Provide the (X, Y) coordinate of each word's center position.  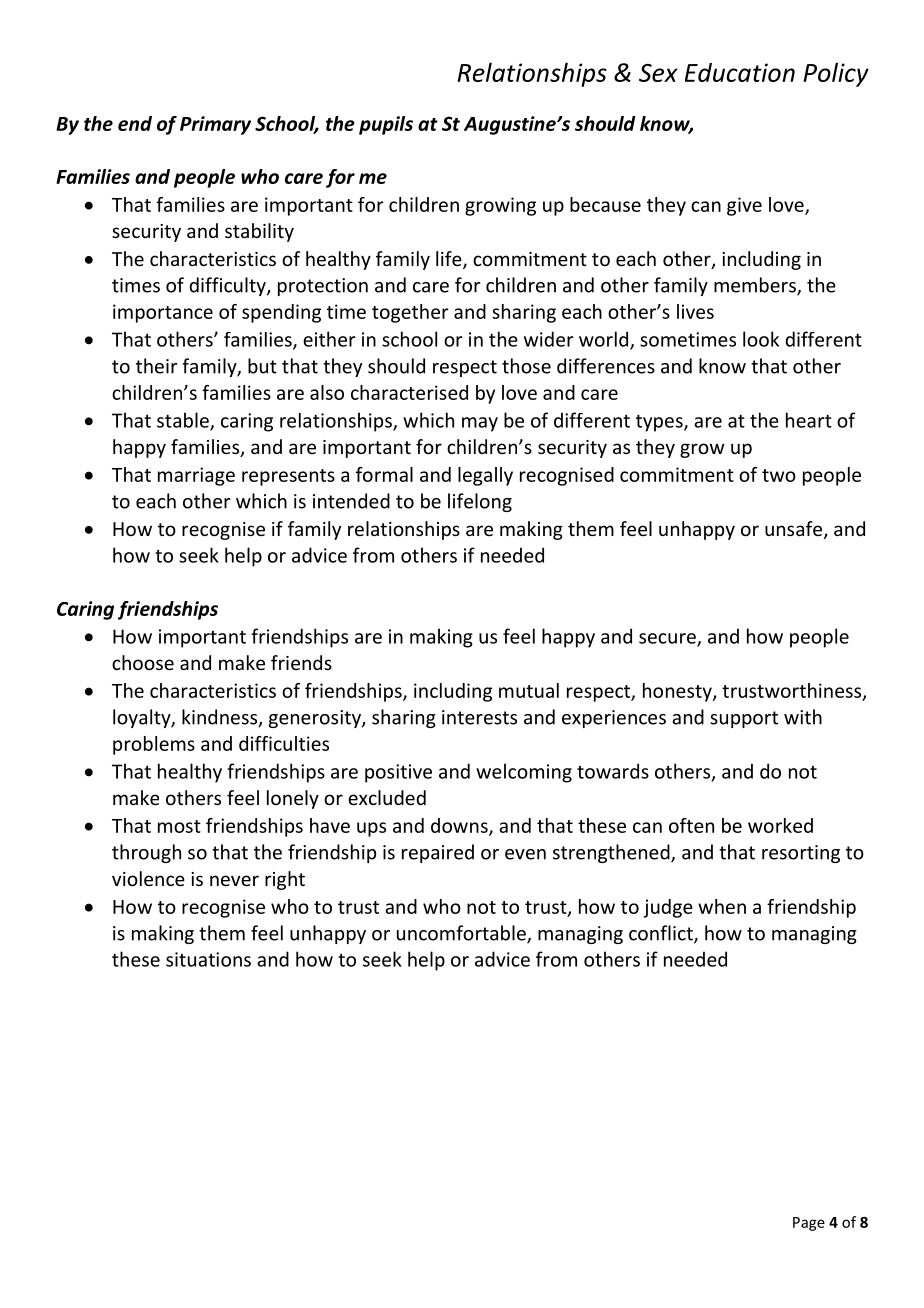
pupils (386, 125)
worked (780, 825)
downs (460, 826)
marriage (196, 476)
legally (485, 476)
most (179, 826)
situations (208, 959)
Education (740, 72)
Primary (215, 125)
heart (809, 420)
